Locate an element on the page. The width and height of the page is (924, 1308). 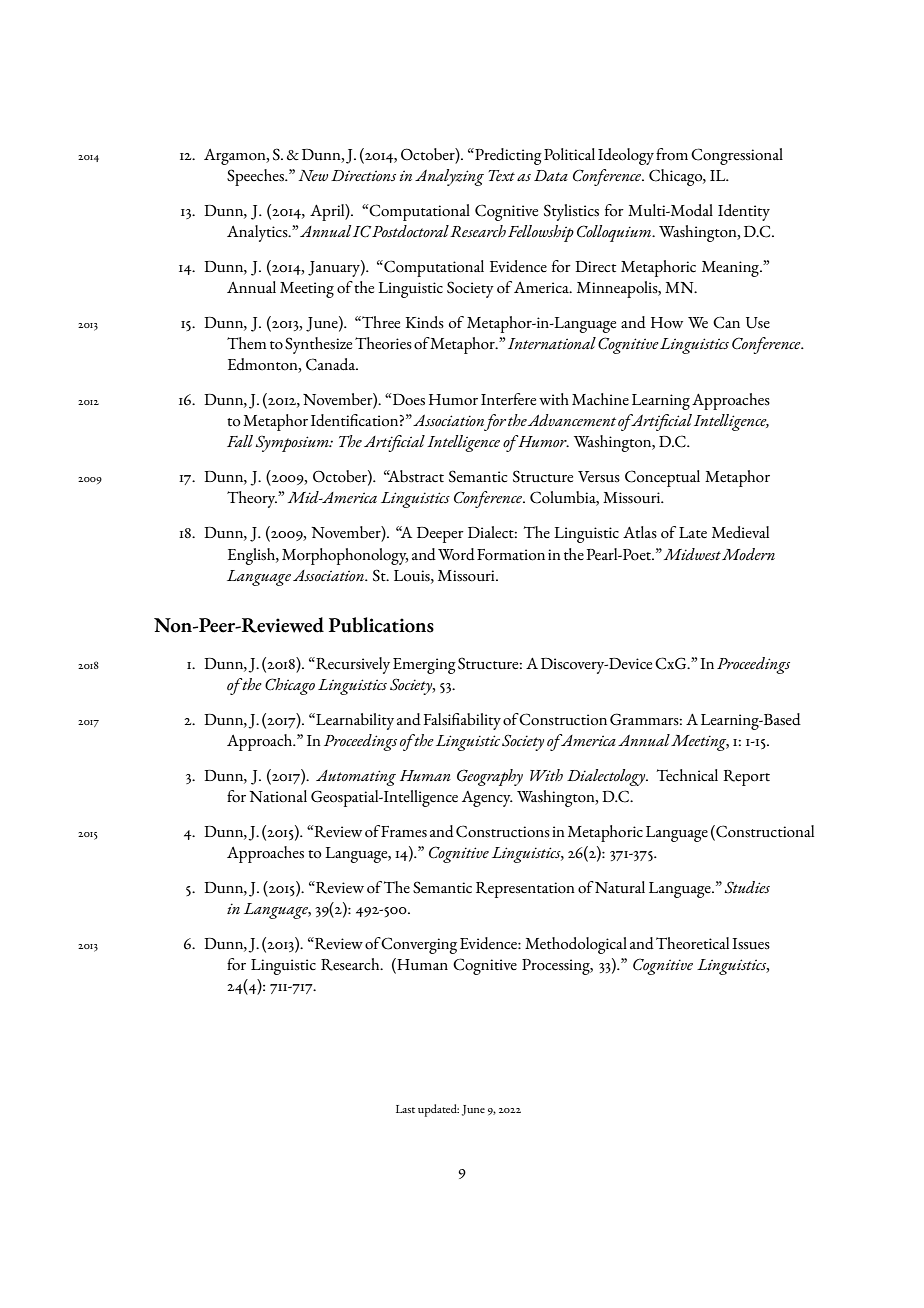
Last is located at coordinates (405, 1109).
